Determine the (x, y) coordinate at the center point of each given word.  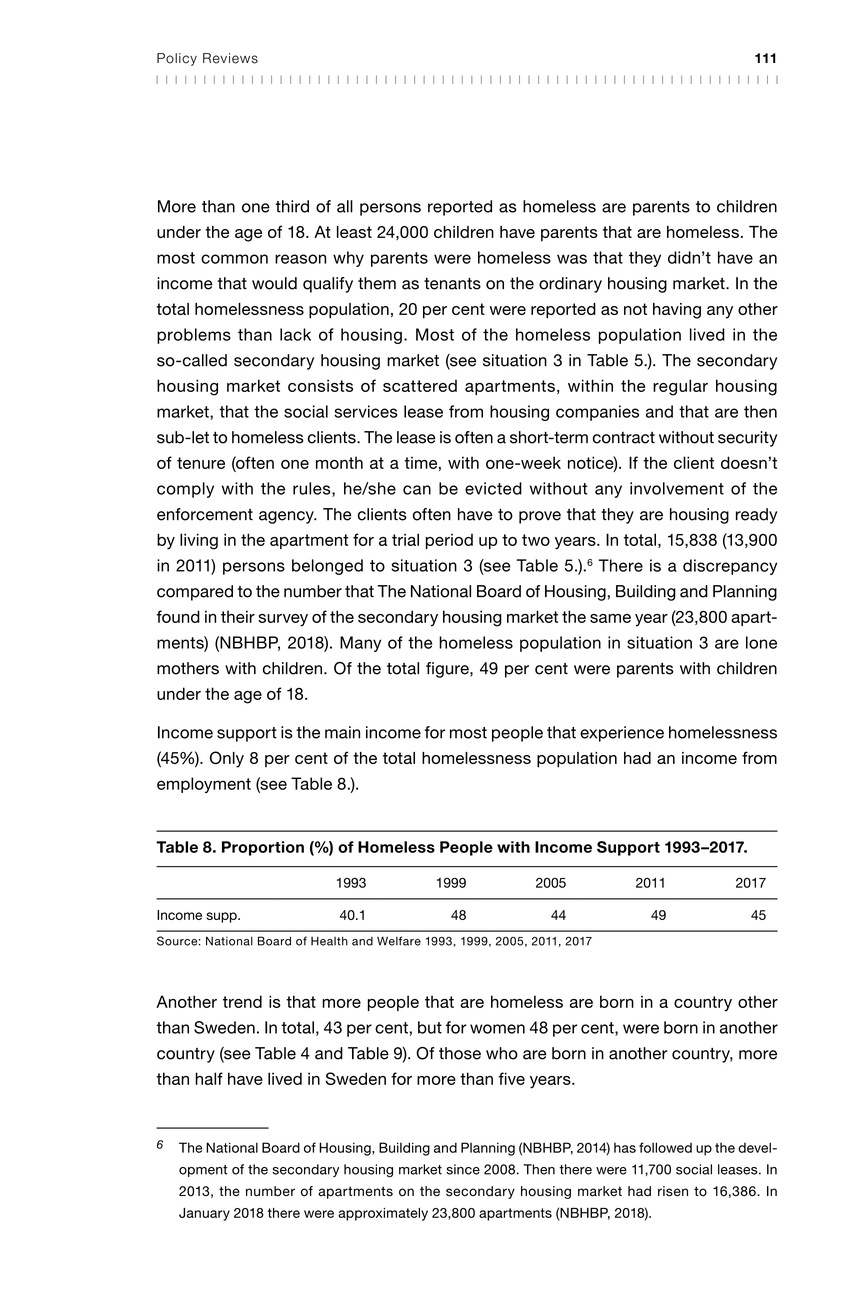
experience (622, 734)
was (572, 259)
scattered (420, 385)
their (238, 616)
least (354, 232)
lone (761, 642)
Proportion (263, 848)
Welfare (399, 941)
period (449, 541)
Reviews (230, 58)
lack (295, 334)
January (204, 1214)
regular (680, 387)
